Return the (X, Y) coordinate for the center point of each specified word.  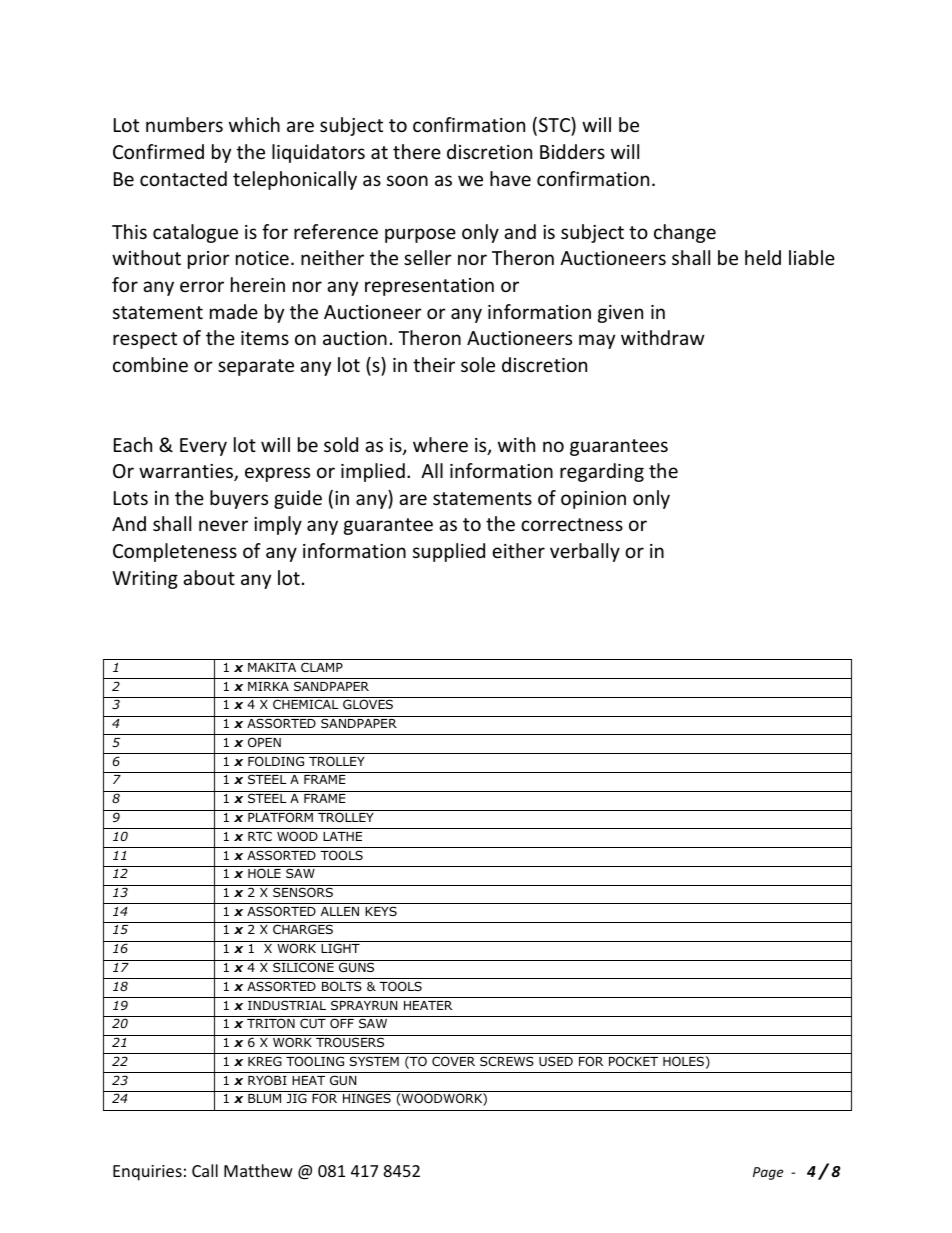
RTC (260, 836)
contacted (183, 178)
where (440, 444)
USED (556, 1061)
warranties (187, 472)
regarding (602, 472)
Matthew (258, 1170)
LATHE (342, 836)
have (510, 178)
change (685, 233)
